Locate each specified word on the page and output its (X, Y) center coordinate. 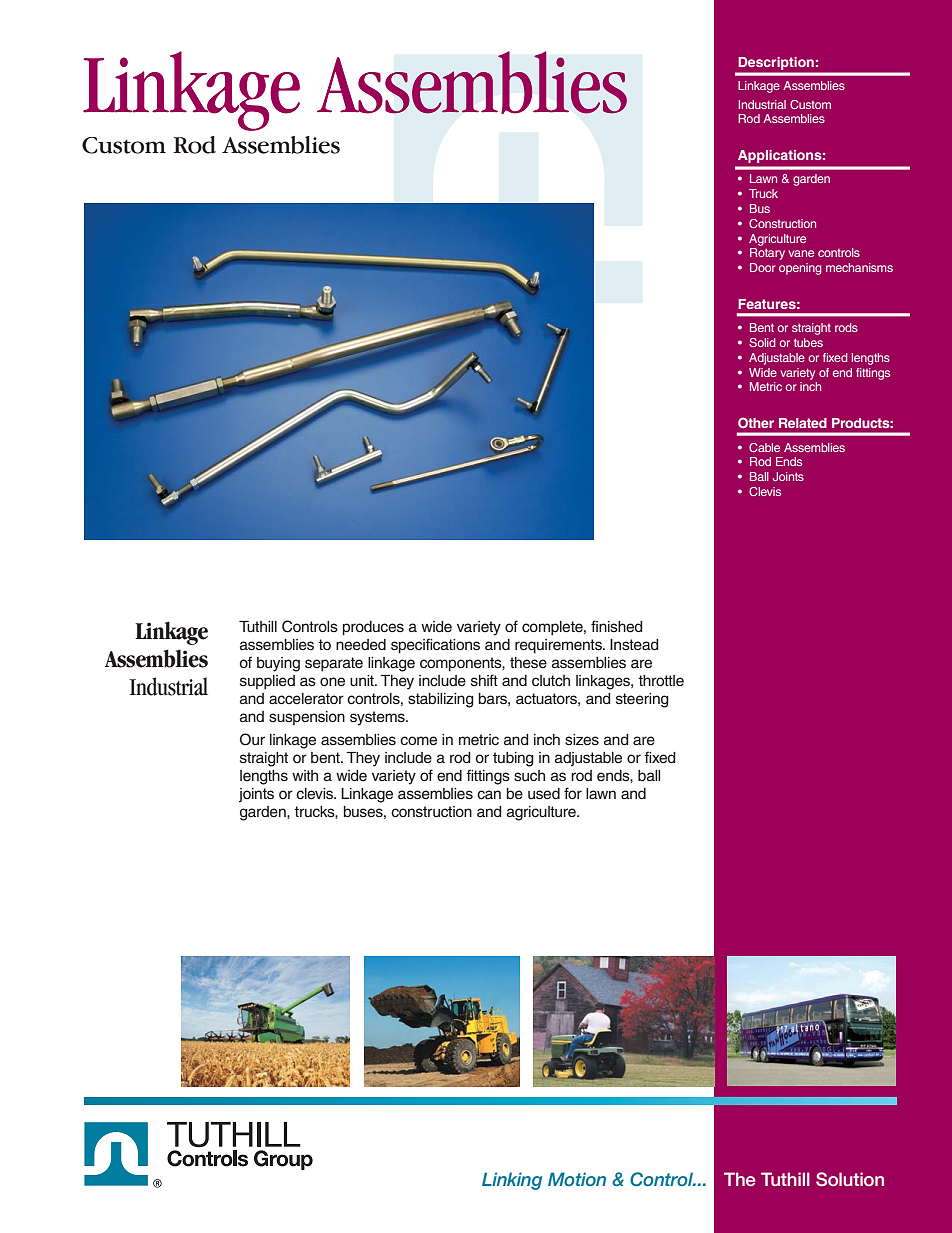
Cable (764, 447)
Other (756, 422)
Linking (512, 1181)
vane (801, 253)
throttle (661, 681)
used (544, 794)
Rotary (767, 254)
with (305, 775)
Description (776, 63)
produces (373, 628)
